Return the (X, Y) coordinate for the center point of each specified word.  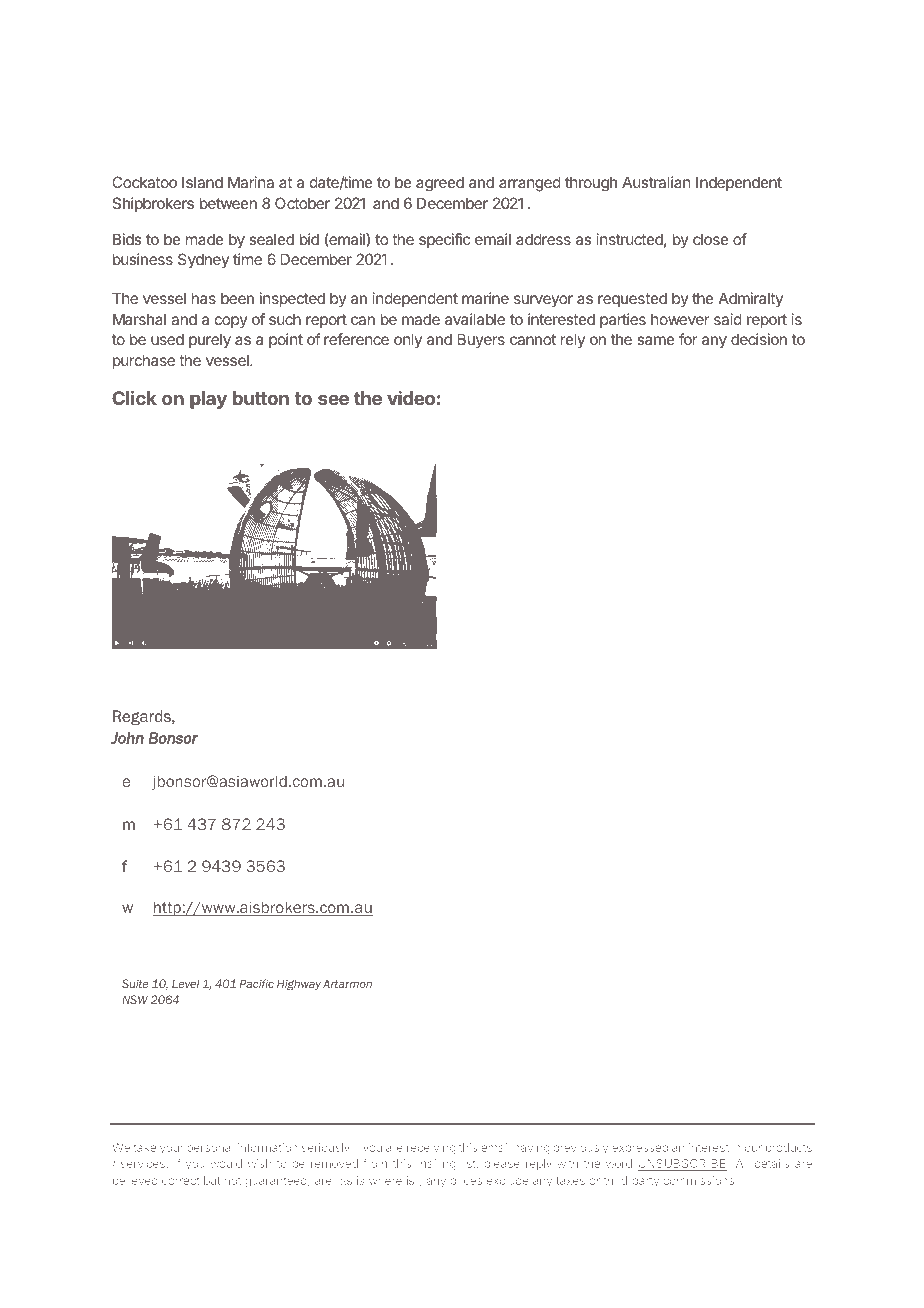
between (228, 203)
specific (444, 240)
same (656, 340)
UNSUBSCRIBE (683, 1165)
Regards (143, 717)
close (711, 239)
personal (210, 1148)
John (127, 738)
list (469, 1164)
